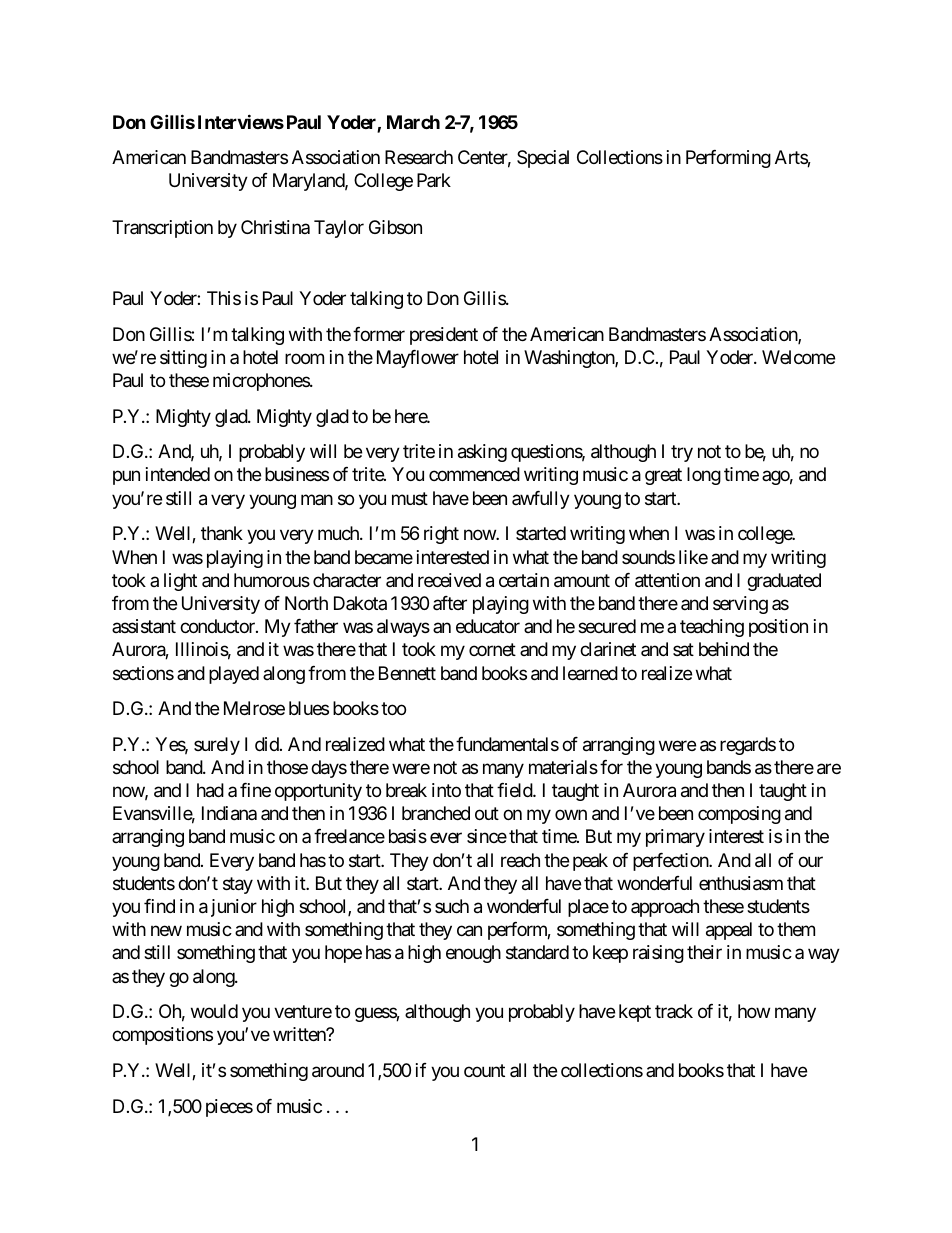 This screenshot has height=1233, width=952. What do you see at coordinates (418, 359) in the screenshot?
I see `Mayflower` at bounding box center [418, 359].
